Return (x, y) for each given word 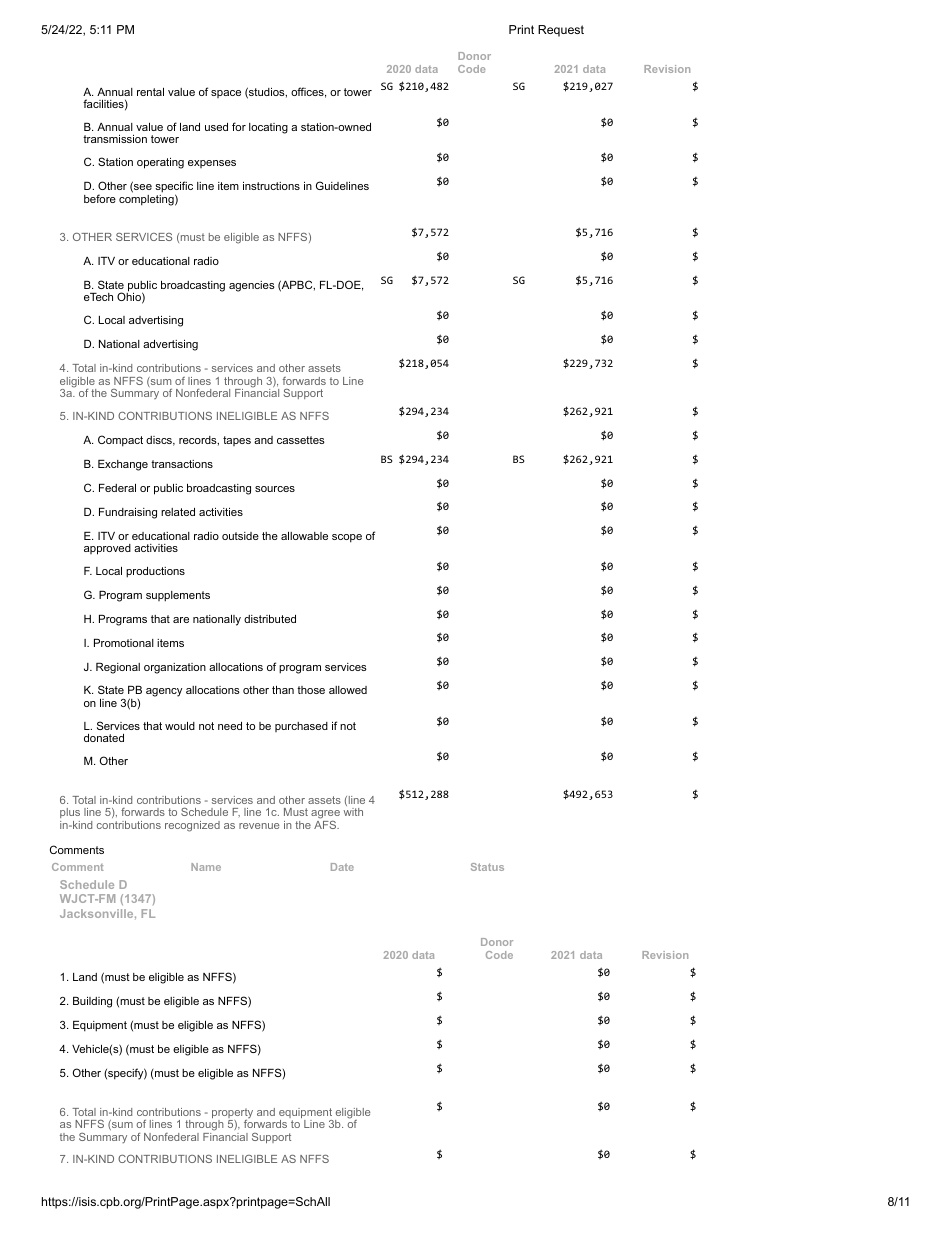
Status (487, 867)
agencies (252, 286)
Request (561, 31)
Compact (120, 441)
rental (150, 92)
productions (155, 572)
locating (268, 128)
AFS (326, 823)
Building (92, 1002)
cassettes (301, 440)
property (232, 1114)
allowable (304, 536)
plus (70, 813)
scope (347, 538)
